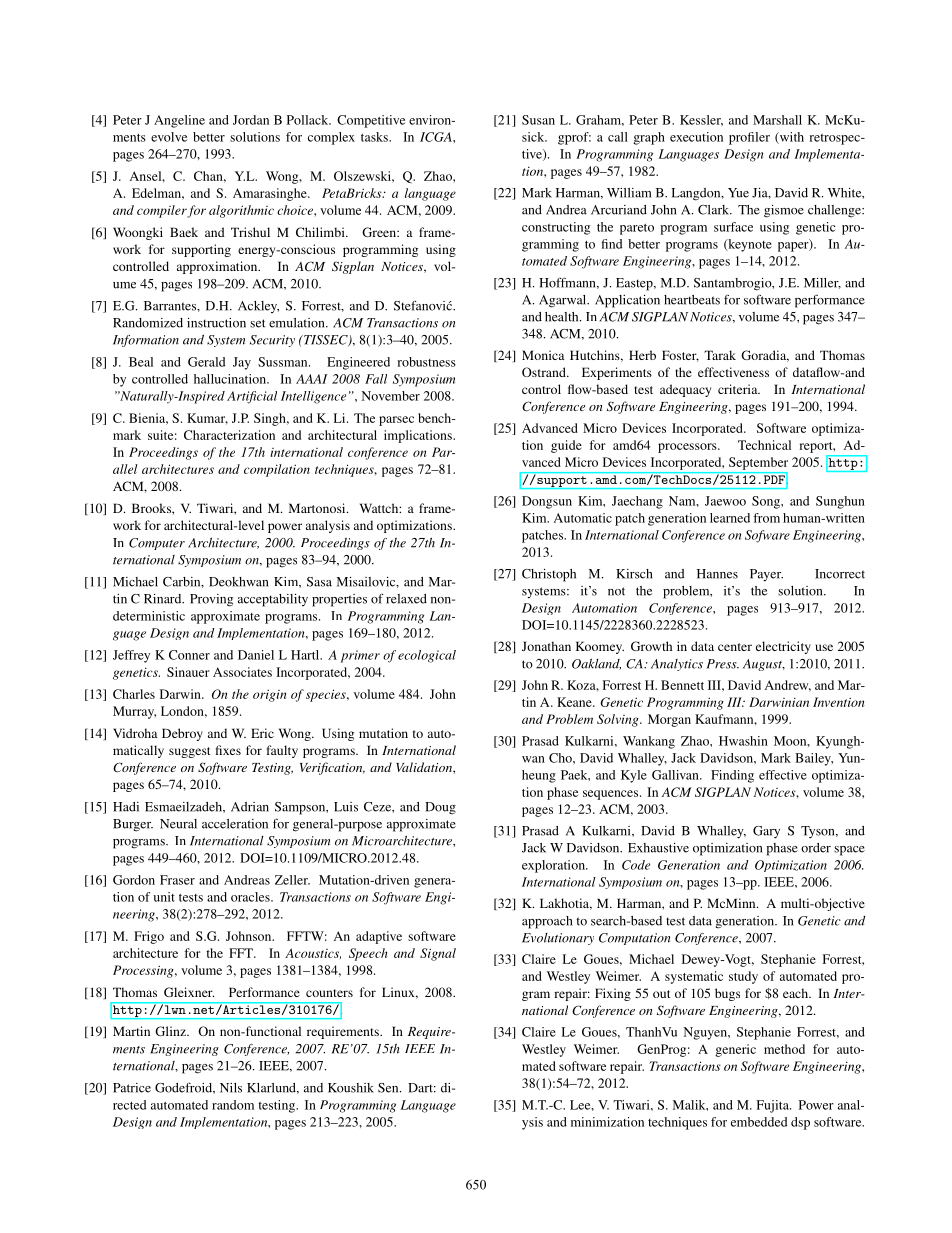  I want to click on Jonathan, so click(546, 646).
